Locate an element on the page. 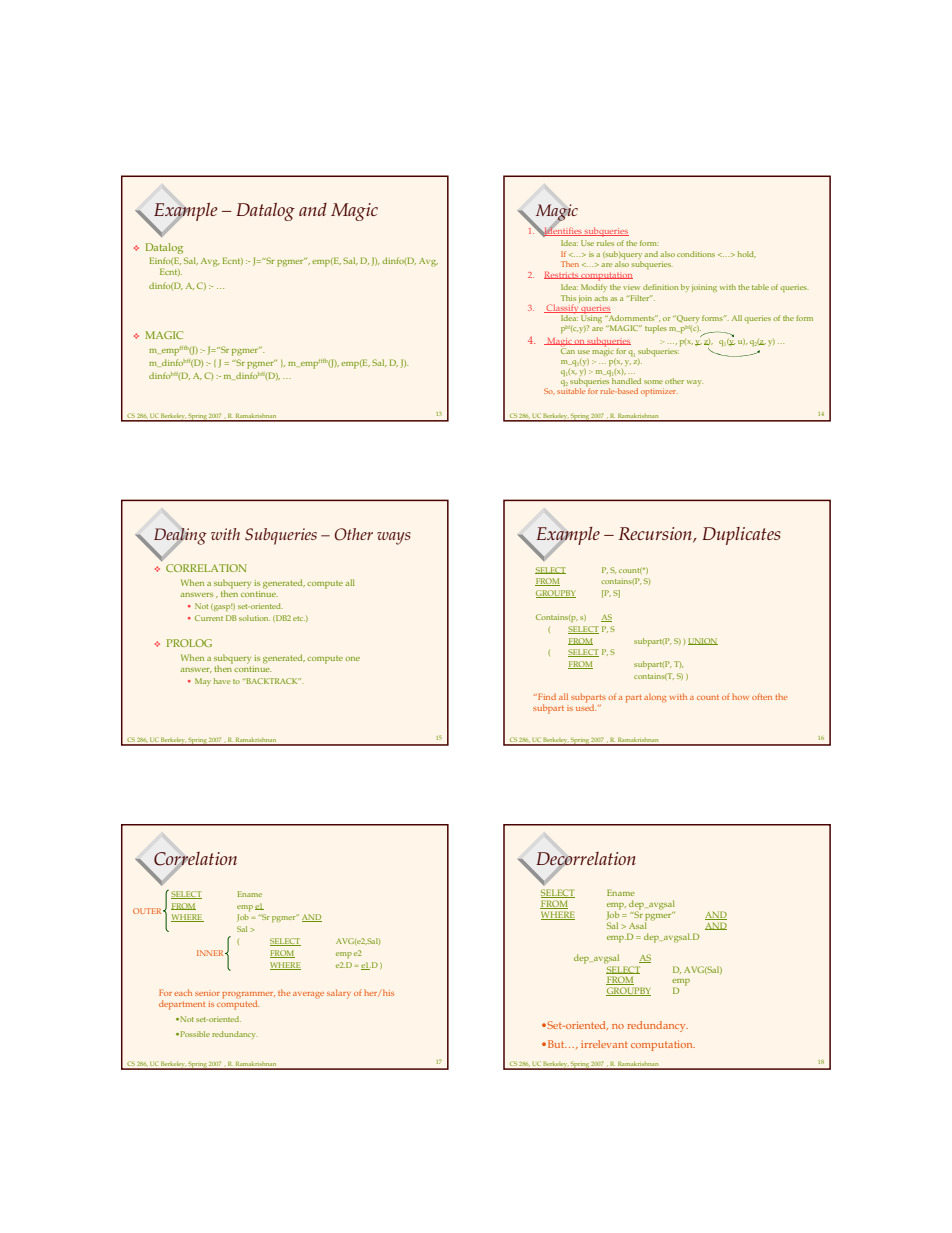  definition is located at coordinates (661, 287).
